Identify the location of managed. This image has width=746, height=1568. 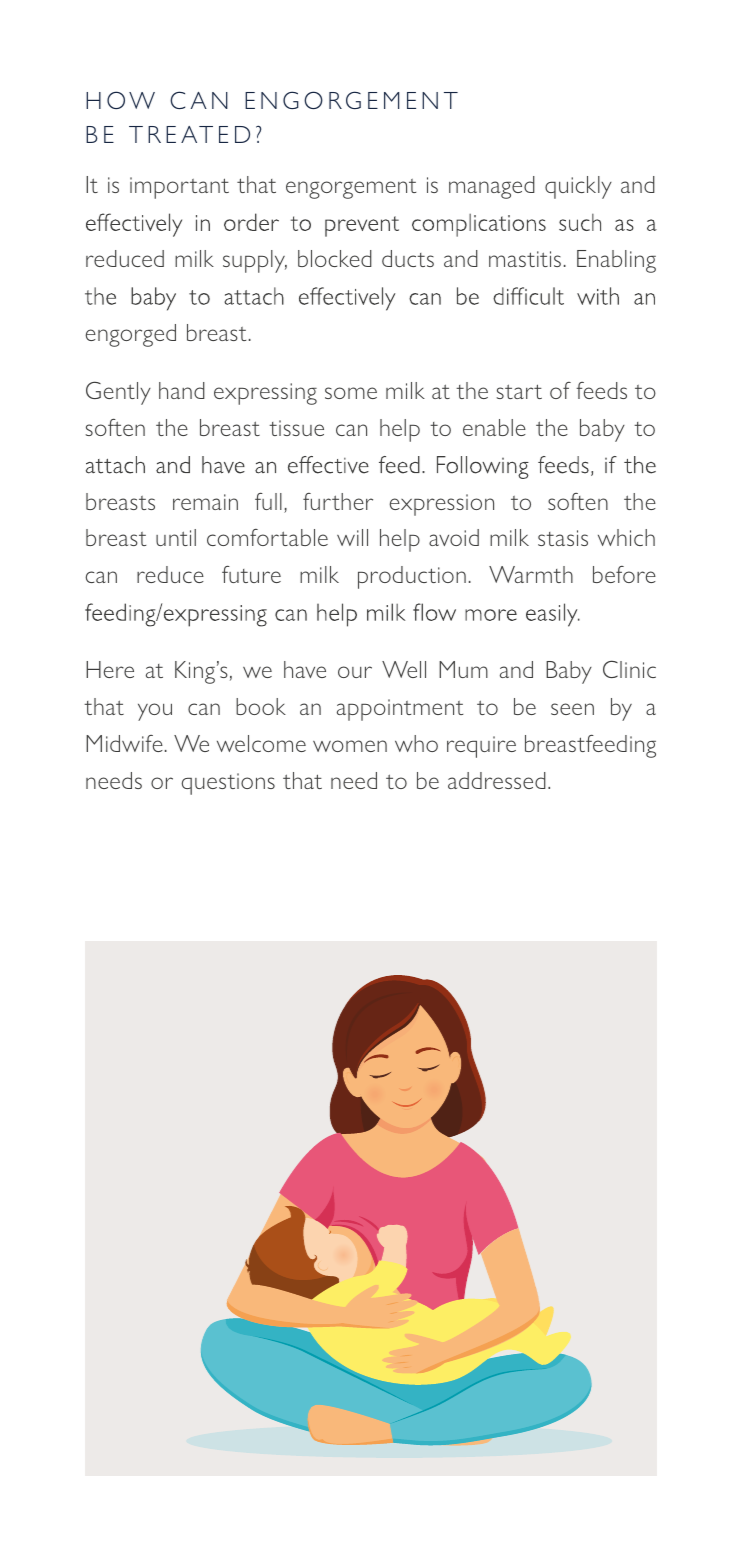
(492, 187).
